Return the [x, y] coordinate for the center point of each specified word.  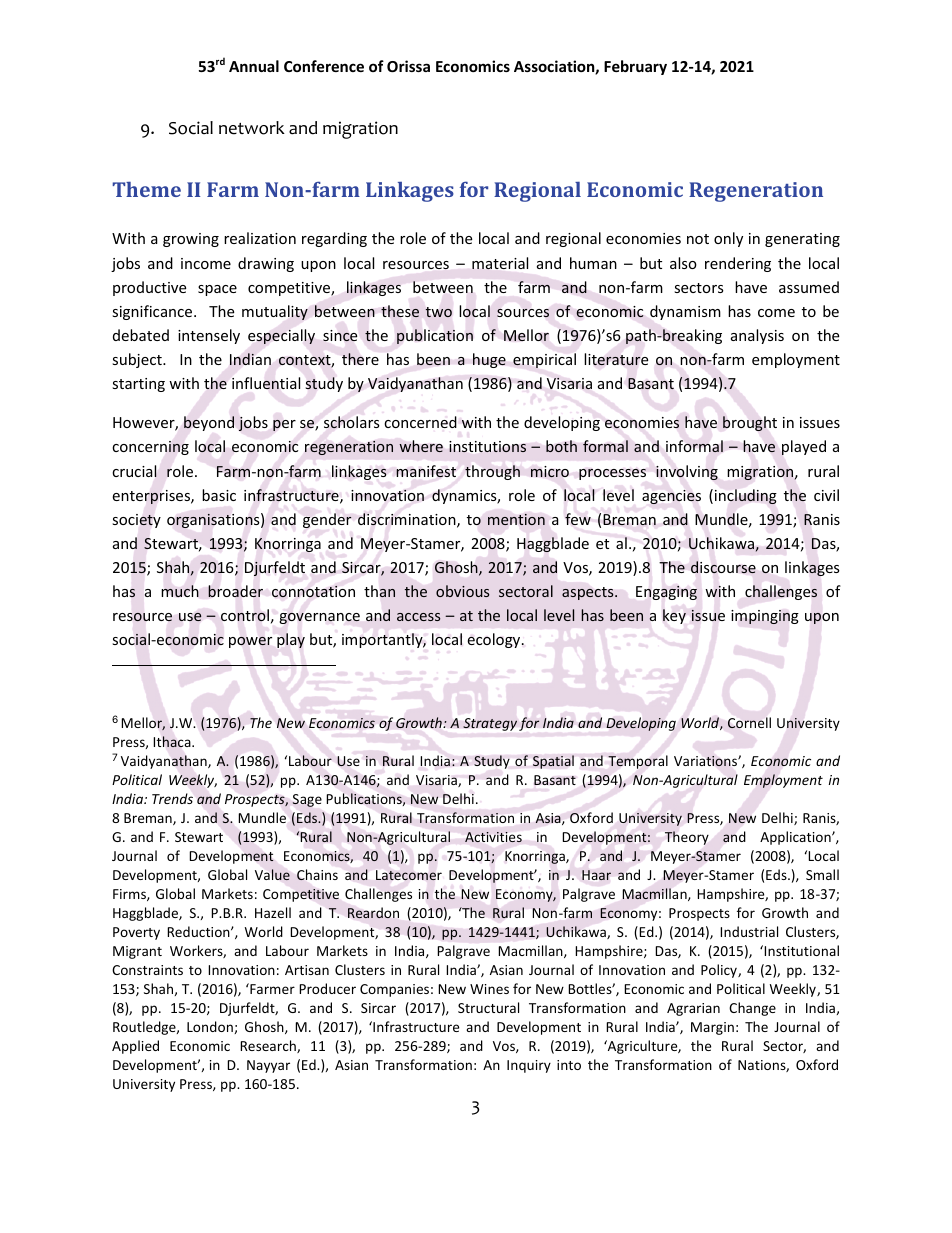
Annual [254, 66]
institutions [487, 446]
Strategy [490, 724]
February [635, 67]
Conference [324, 66]
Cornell [749, 722]
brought [750, 423]
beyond [209, 423]
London [211, 1027]
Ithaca [173, 742]
